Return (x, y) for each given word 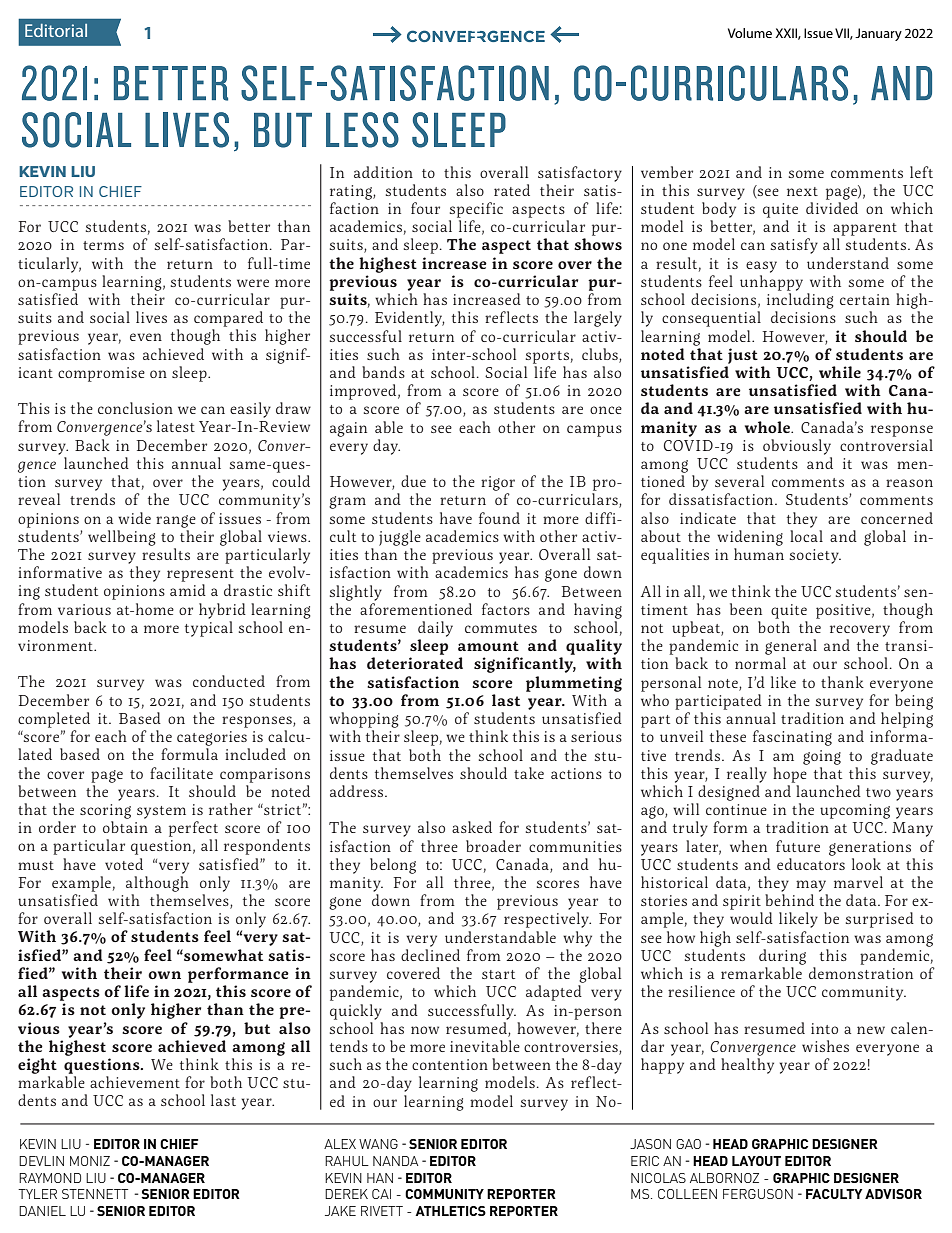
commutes (501, 628)
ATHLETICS (450, 1211)
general (791, 647)
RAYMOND (50, 1178)
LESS (362, 130)
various (84, 609)
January (878, 34)
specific (476, 210)
